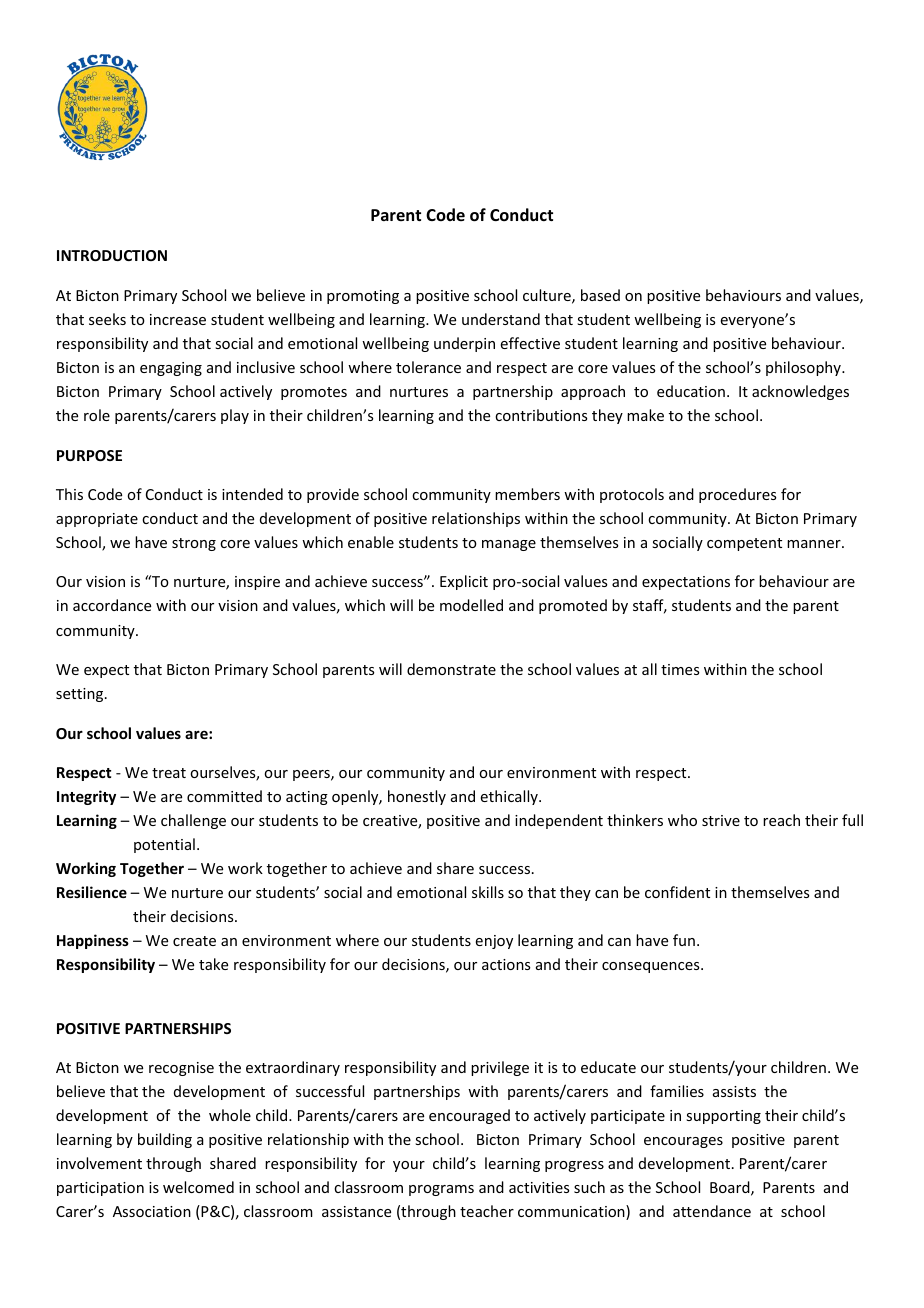  I want to click on welcomed, so click(198, 1187).
